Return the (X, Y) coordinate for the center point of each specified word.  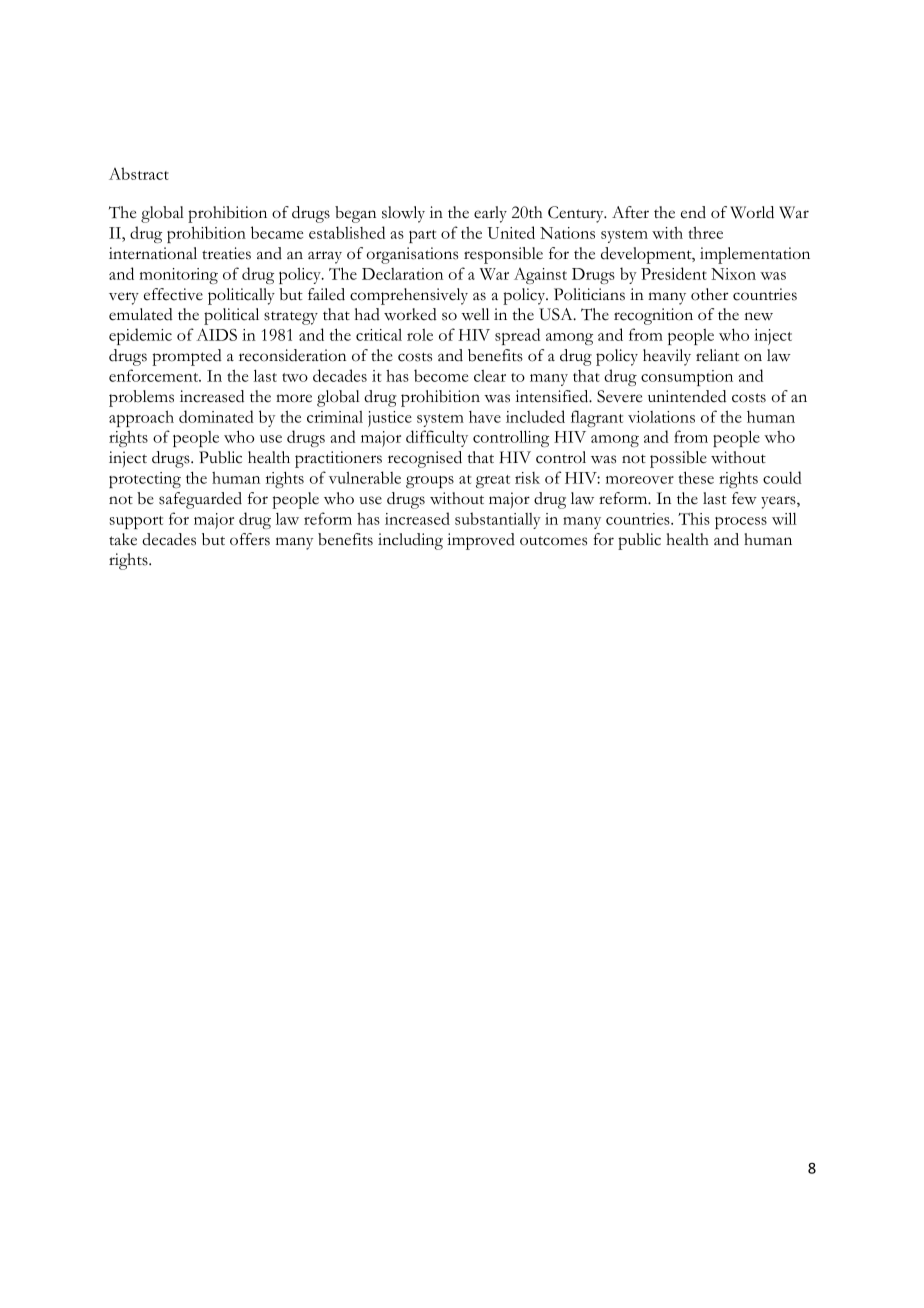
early (490, 214)
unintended (687, 396)
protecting (145, 480)
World (752, 212)
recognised (425, 459)
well (475, 314)
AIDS (216, 334)
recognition (653, 316)
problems (141, 398)
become (441, 375)
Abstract (139, 173)
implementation (755, 255)
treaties (226, 253)
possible (678, 459)
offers (250, 539)
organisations (412, 255)
